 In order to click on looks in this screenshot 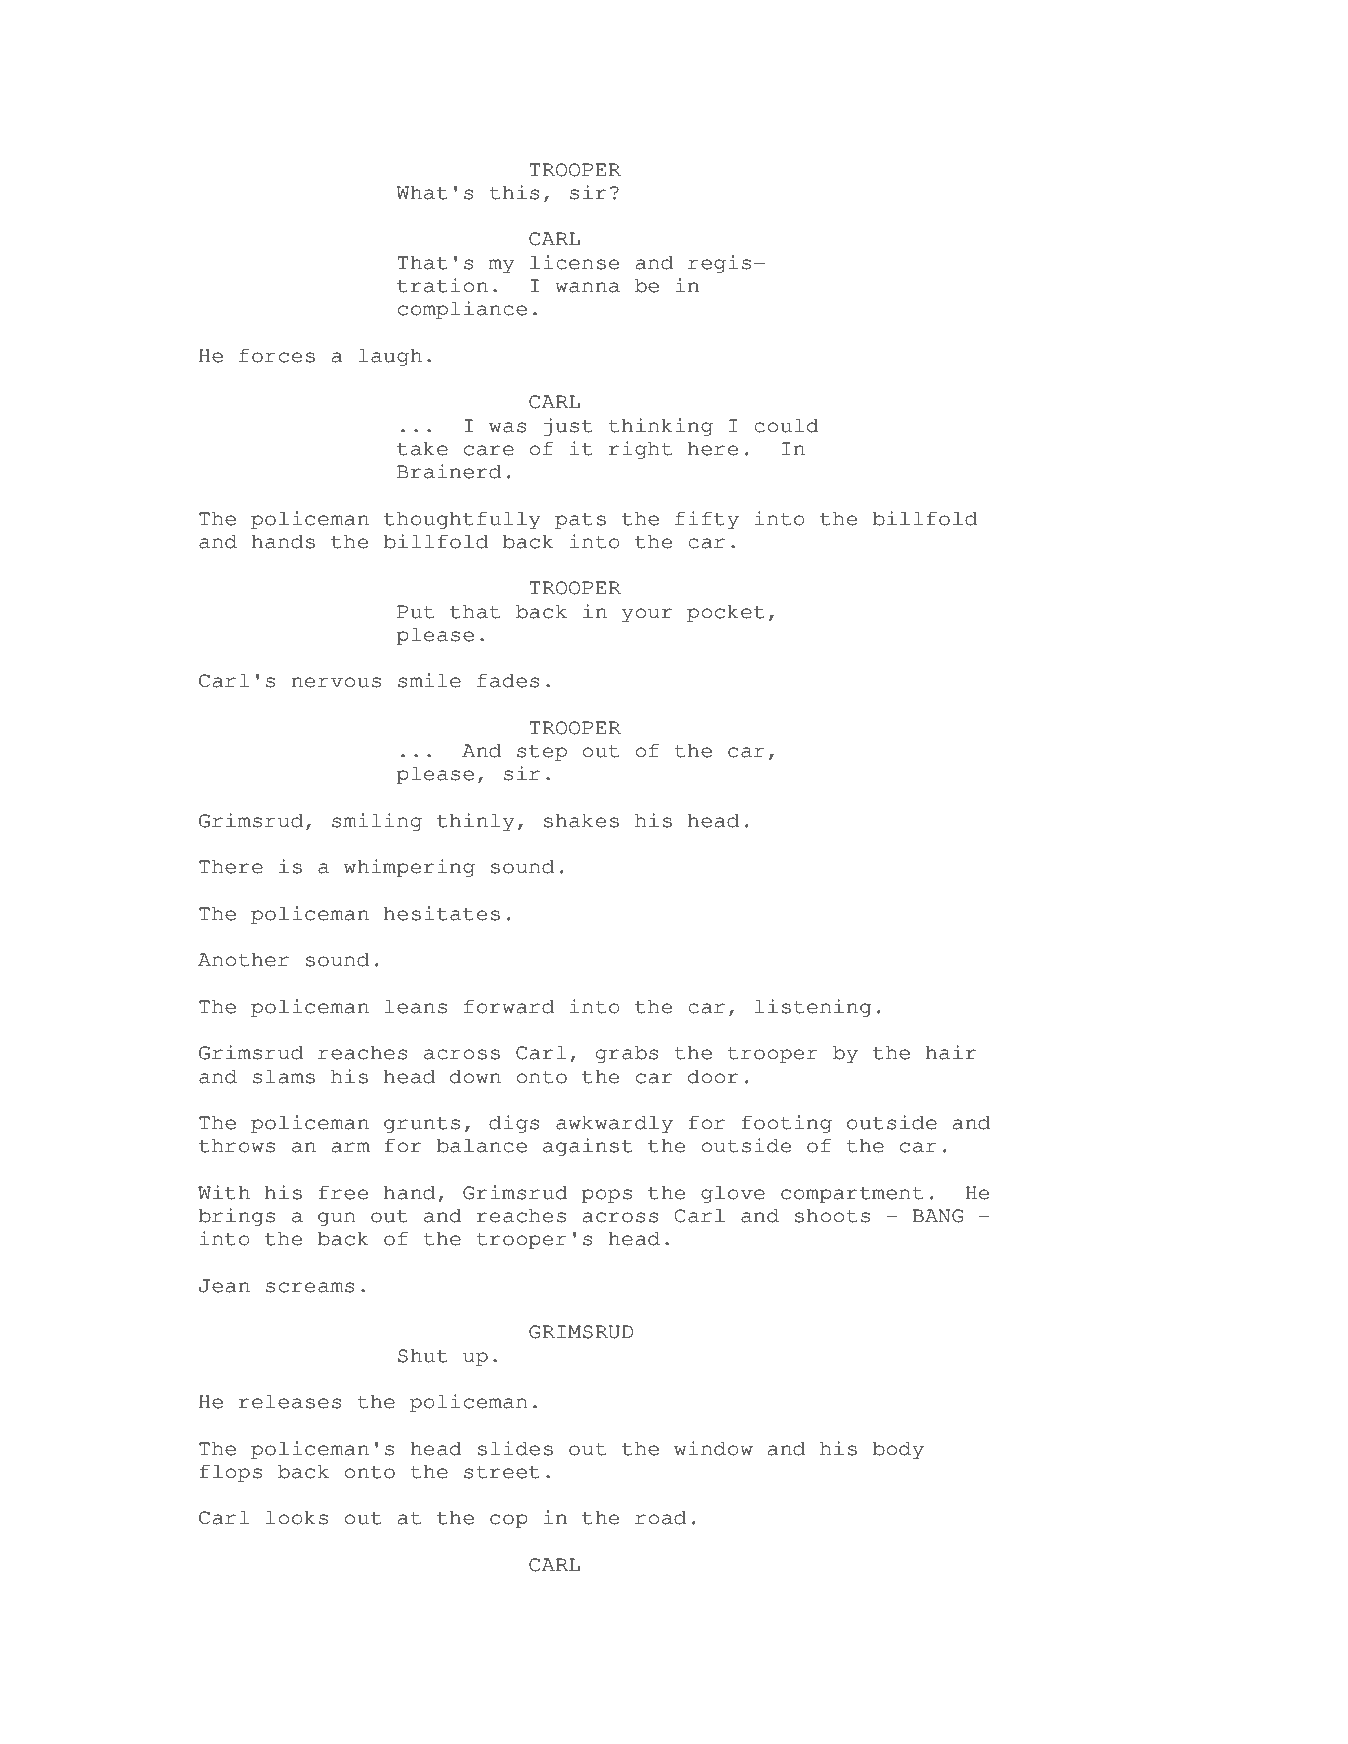, I will do `click(297, 1517)`.
